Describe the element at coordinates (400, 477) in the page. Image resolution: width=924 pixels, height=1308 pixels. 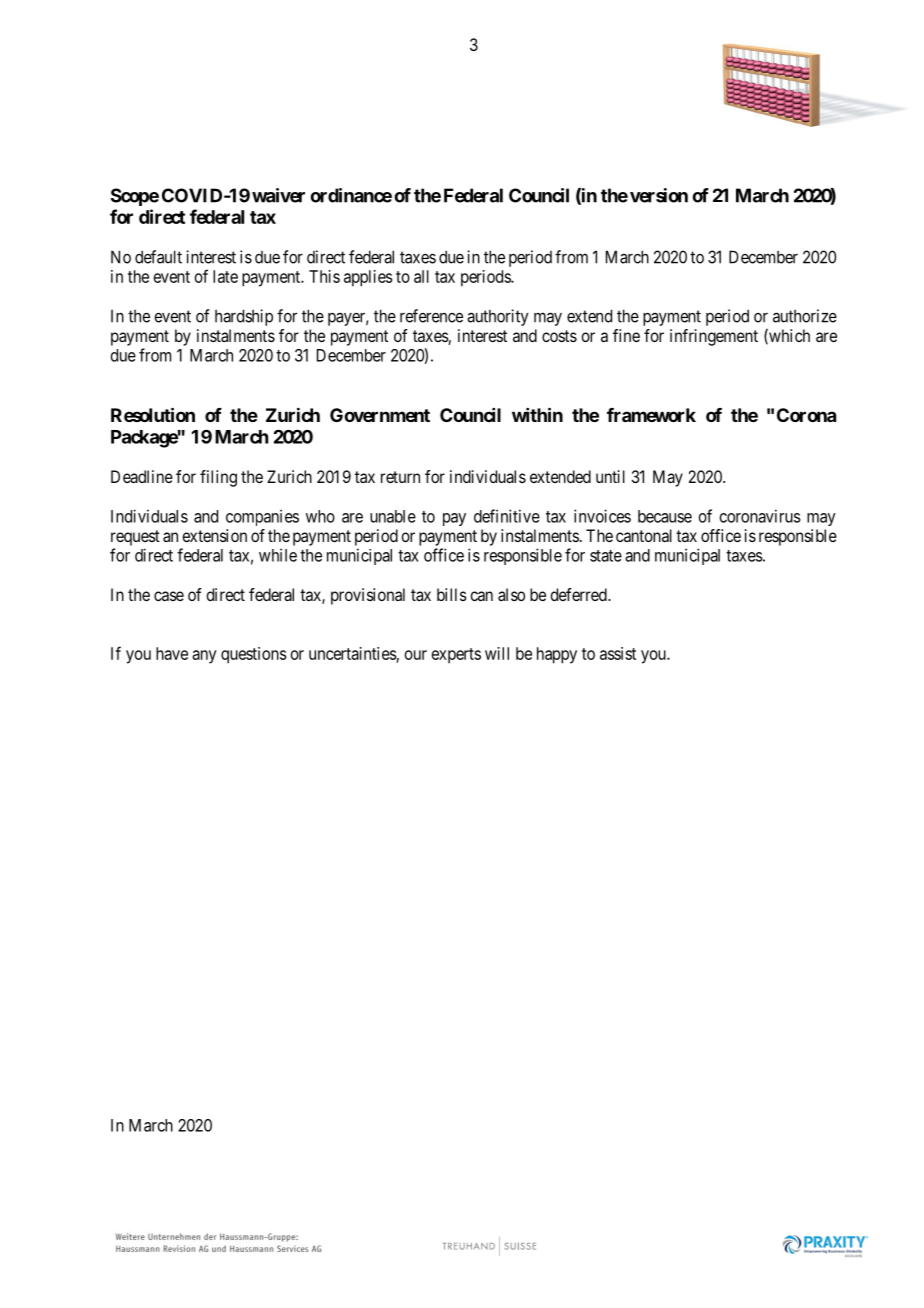
I see `return` at that location.
